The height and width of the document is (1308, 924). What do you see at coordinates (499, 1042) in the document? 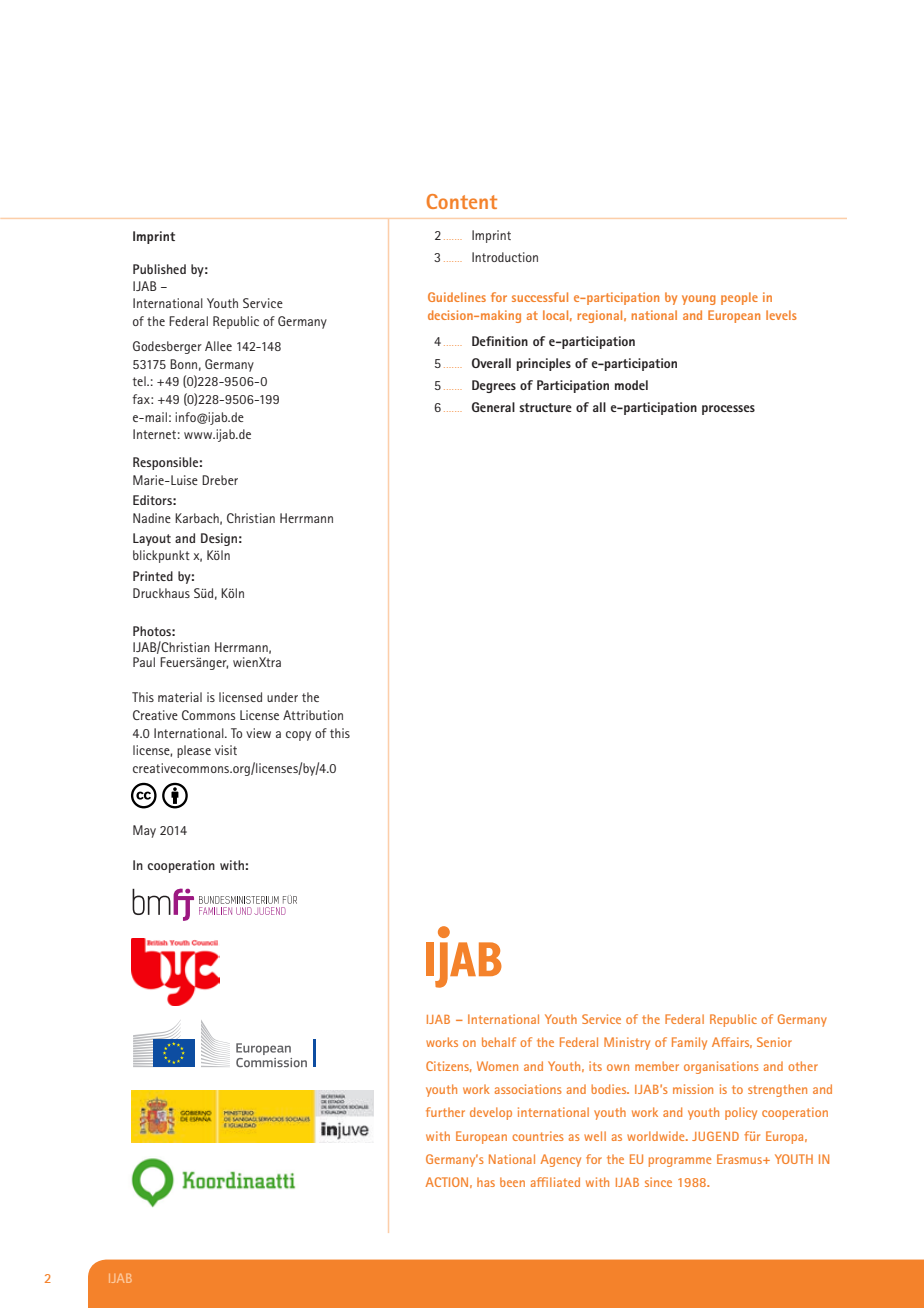
I see `behalf` at bounding box center [499, 1042].
